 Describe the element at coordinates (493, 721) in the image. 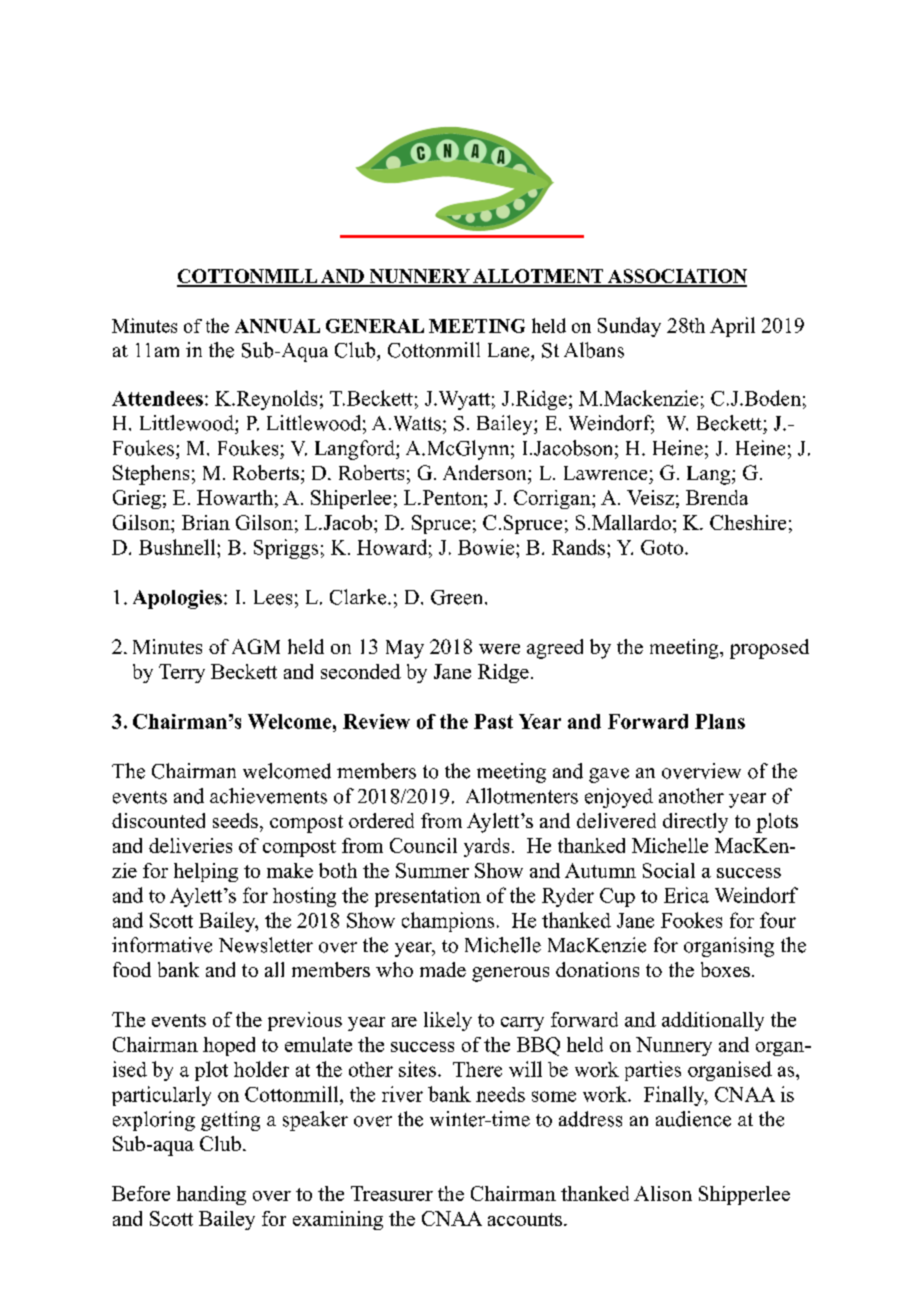

I see `Past` at that location.
